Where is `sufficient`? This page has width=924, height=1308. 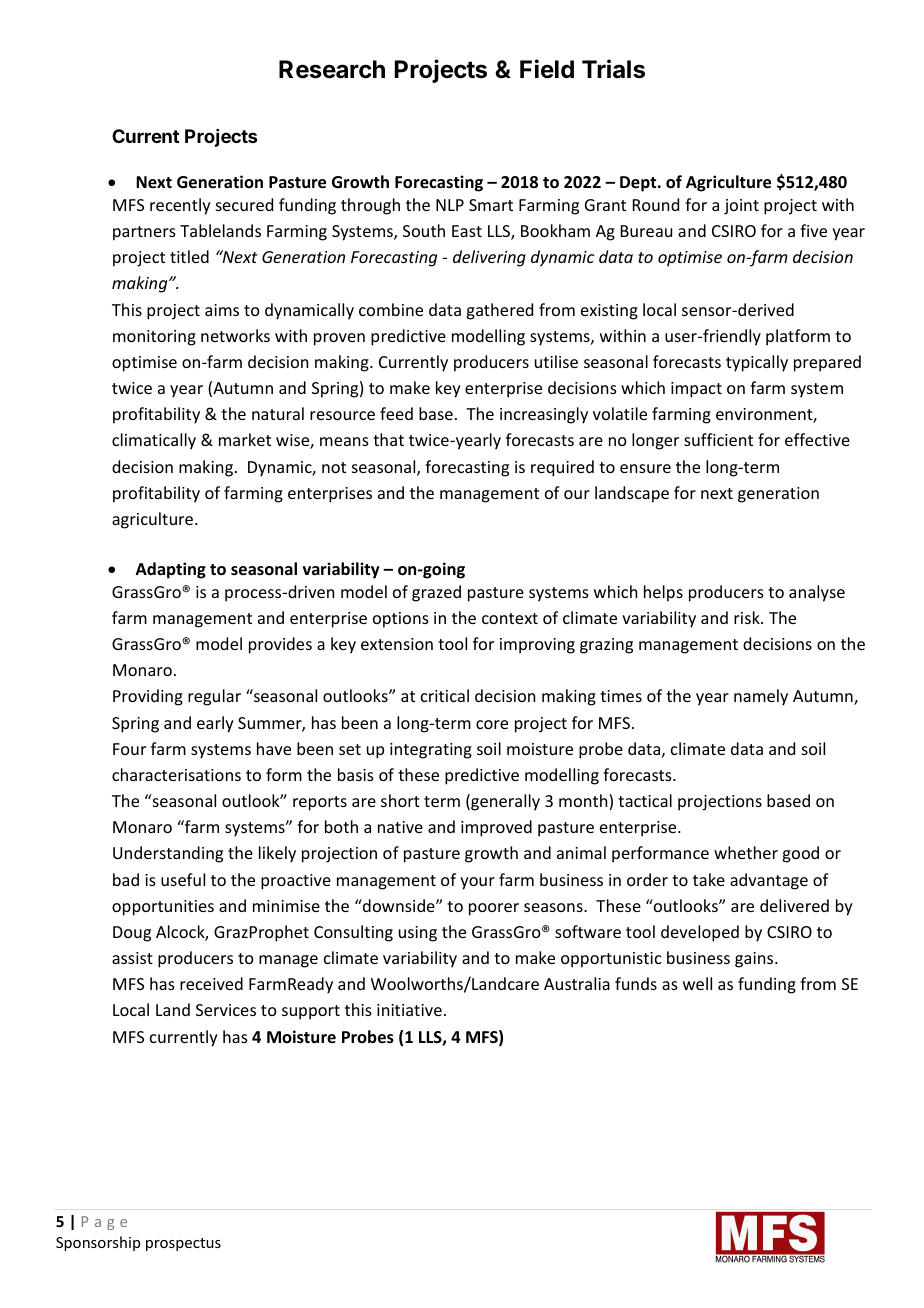 sufficient is located at coordinates (718, 439).
